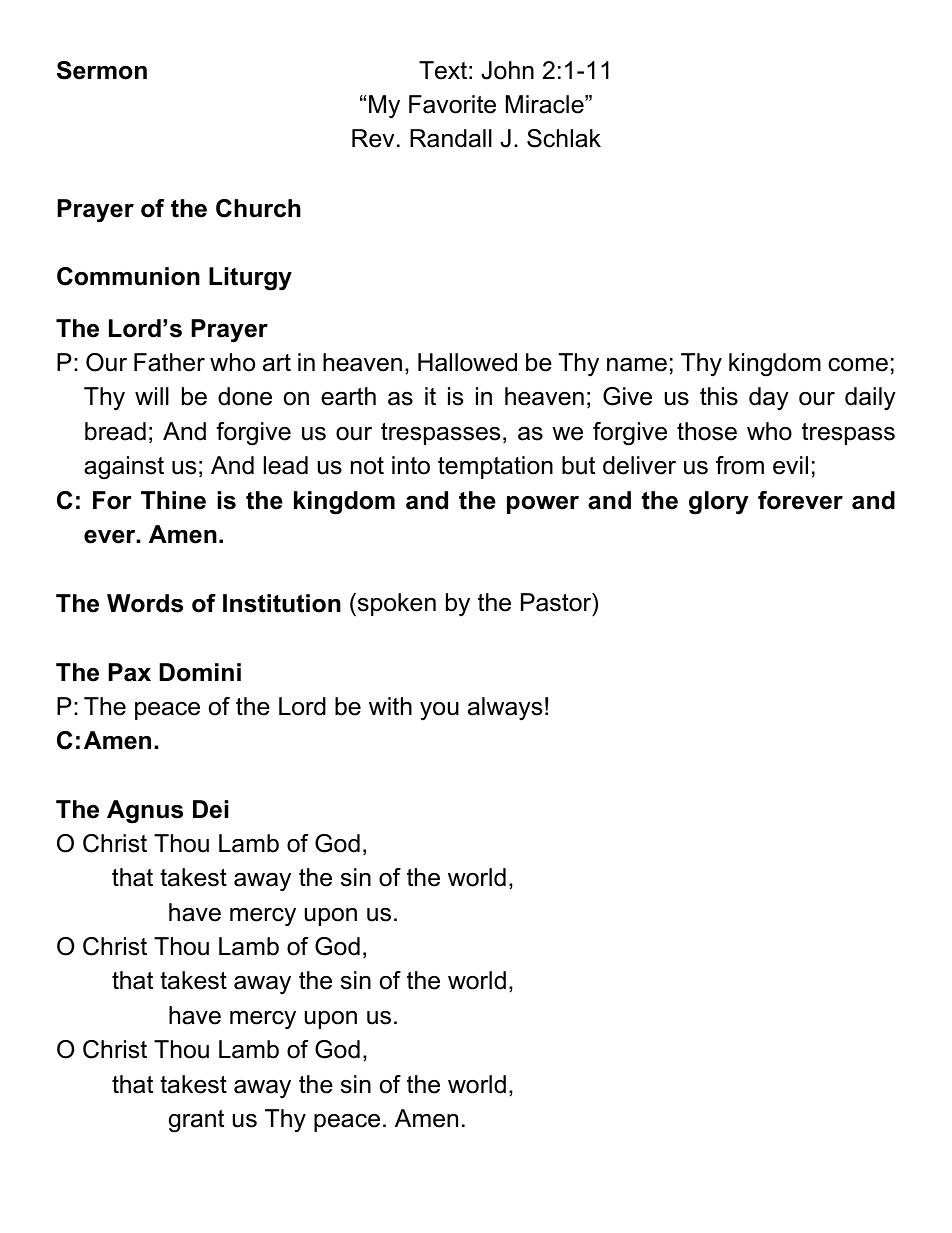 The height and width of the page is (1233, 952). What do you see at coordinates (452, 104) in the page?
I see `Favorite` at bounding box center [452, 104].
